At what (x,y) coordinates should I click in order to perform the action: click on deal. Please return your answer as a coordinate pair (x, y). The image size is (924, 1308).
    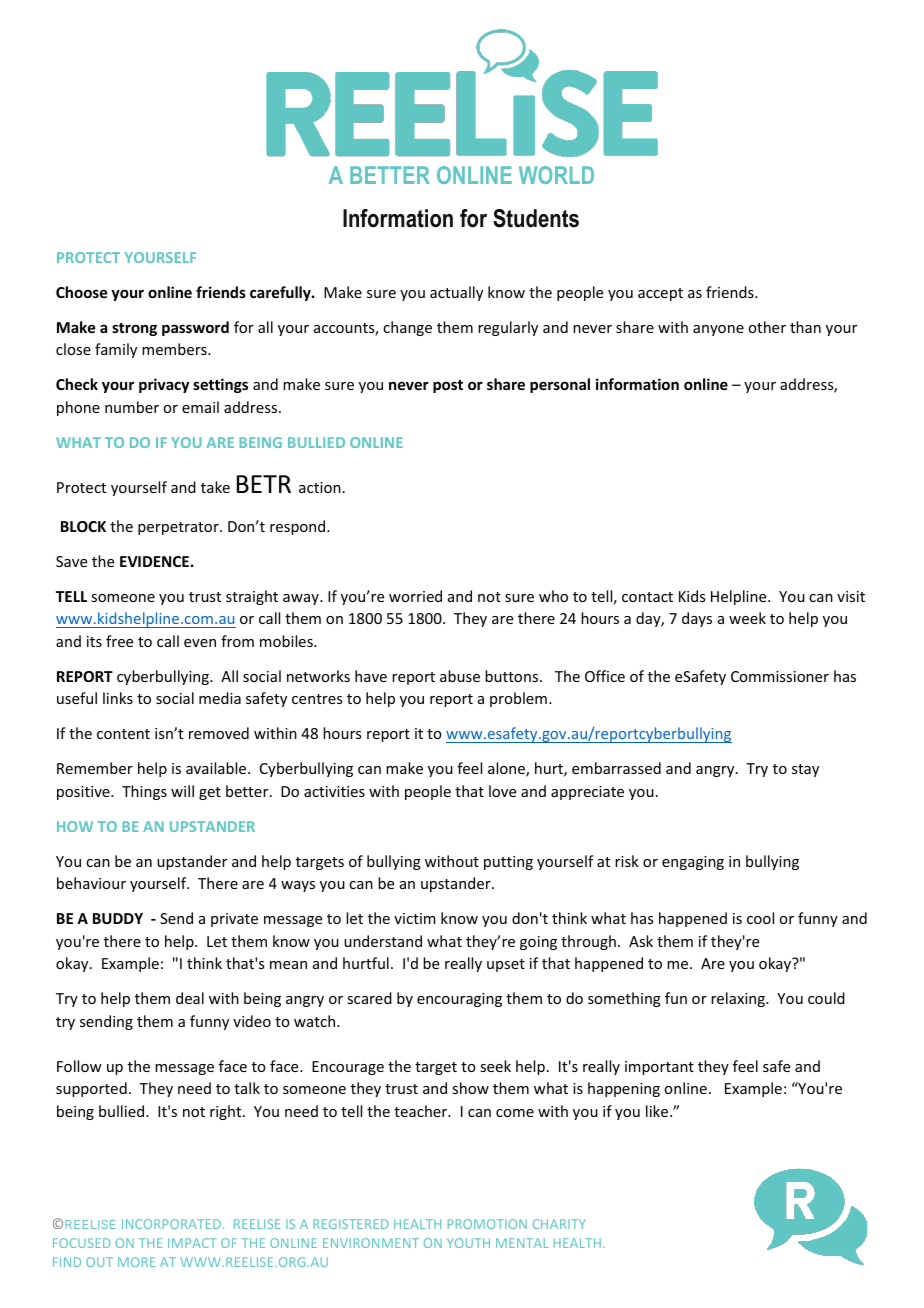
    Looking at the image, I should click on (190, 998).
